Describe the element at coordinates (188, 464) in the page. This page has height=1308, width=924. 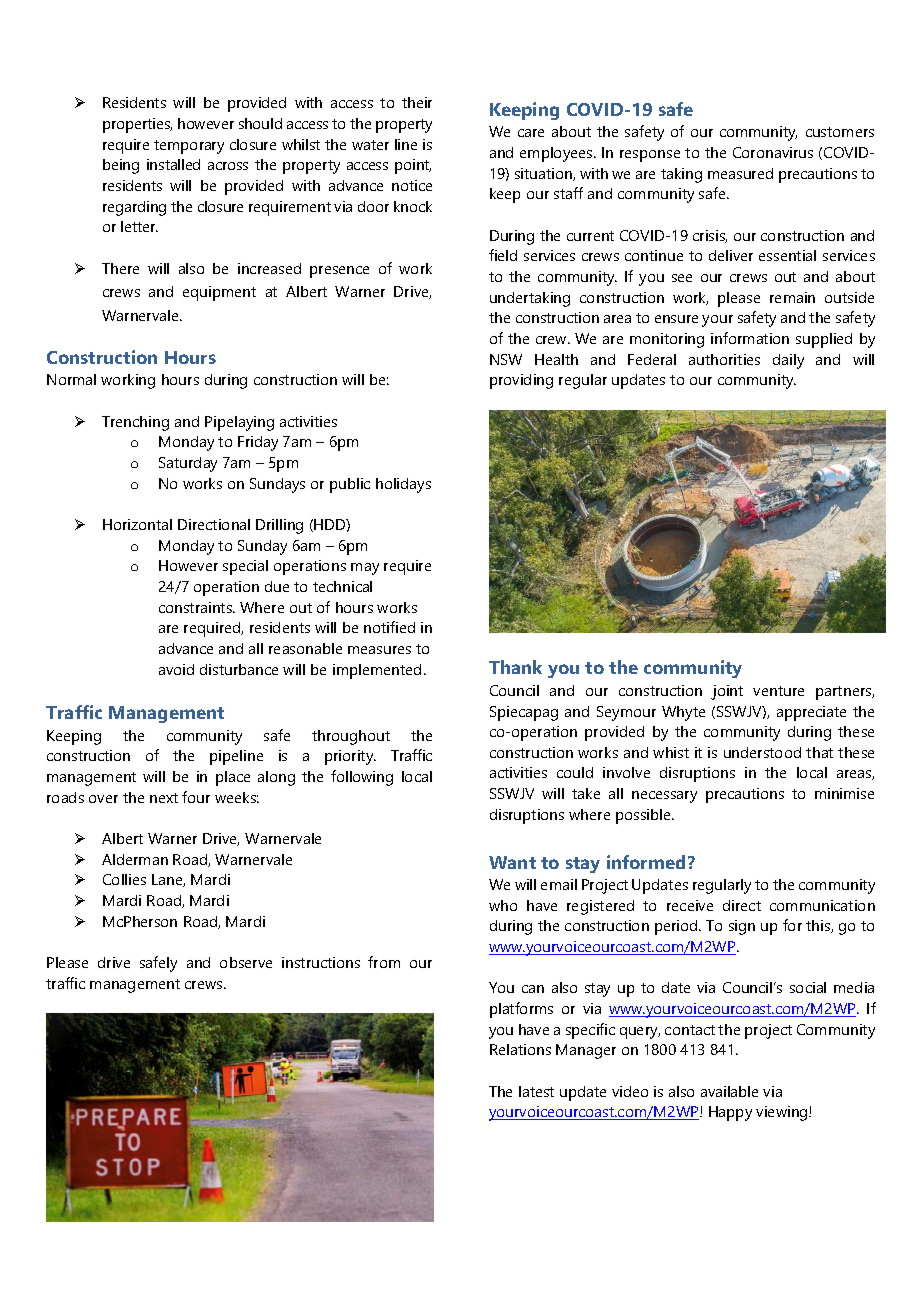
I see `Saturday` at that location.
